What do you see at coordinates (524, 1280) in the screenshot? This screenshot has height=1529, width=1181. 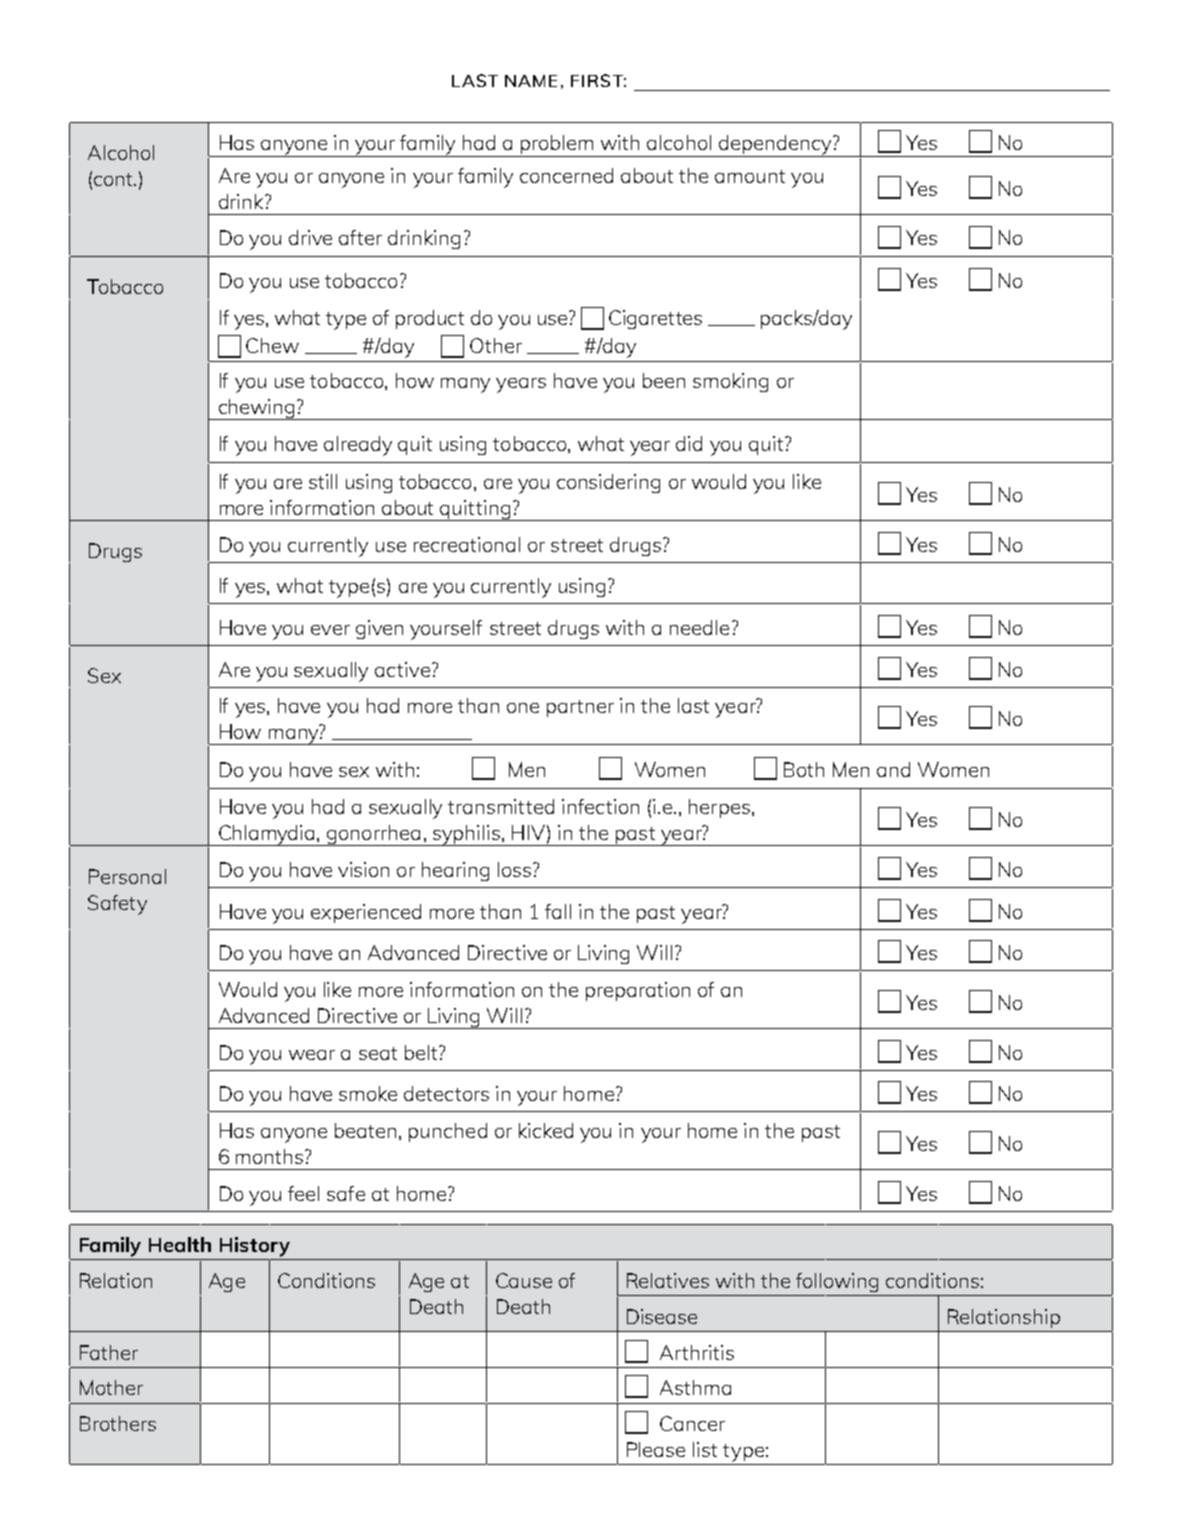 I see `Cause` at bounding box center [524, 1280].
